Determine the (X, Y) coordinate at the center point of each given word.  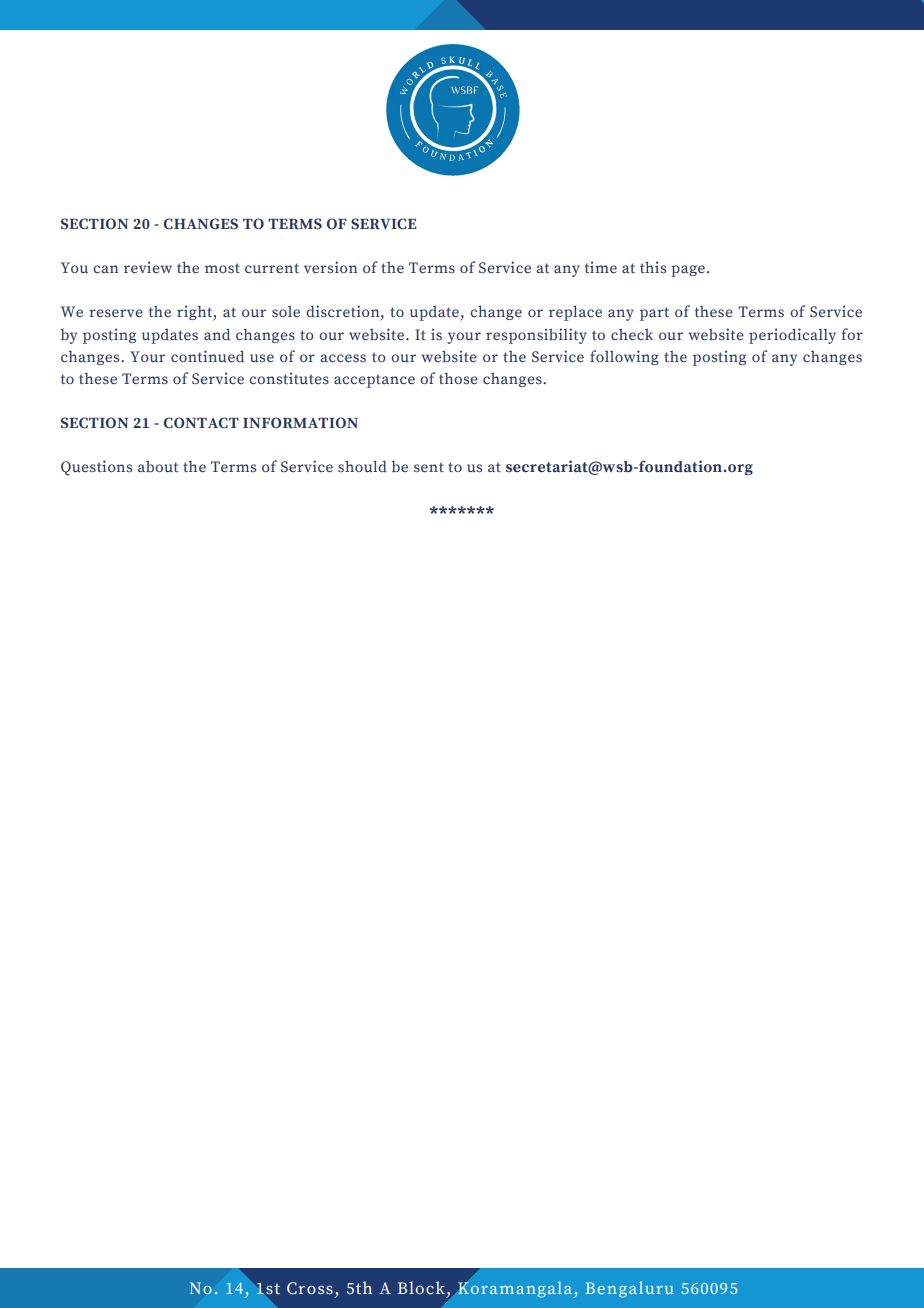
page (688, 271)
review (148, 267)
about (158, 466)
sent (429, 467)
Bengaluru (630, 1289)
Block (421, 1288)
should (362, 466)
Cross (310, 1288)
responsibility (536, 336)
